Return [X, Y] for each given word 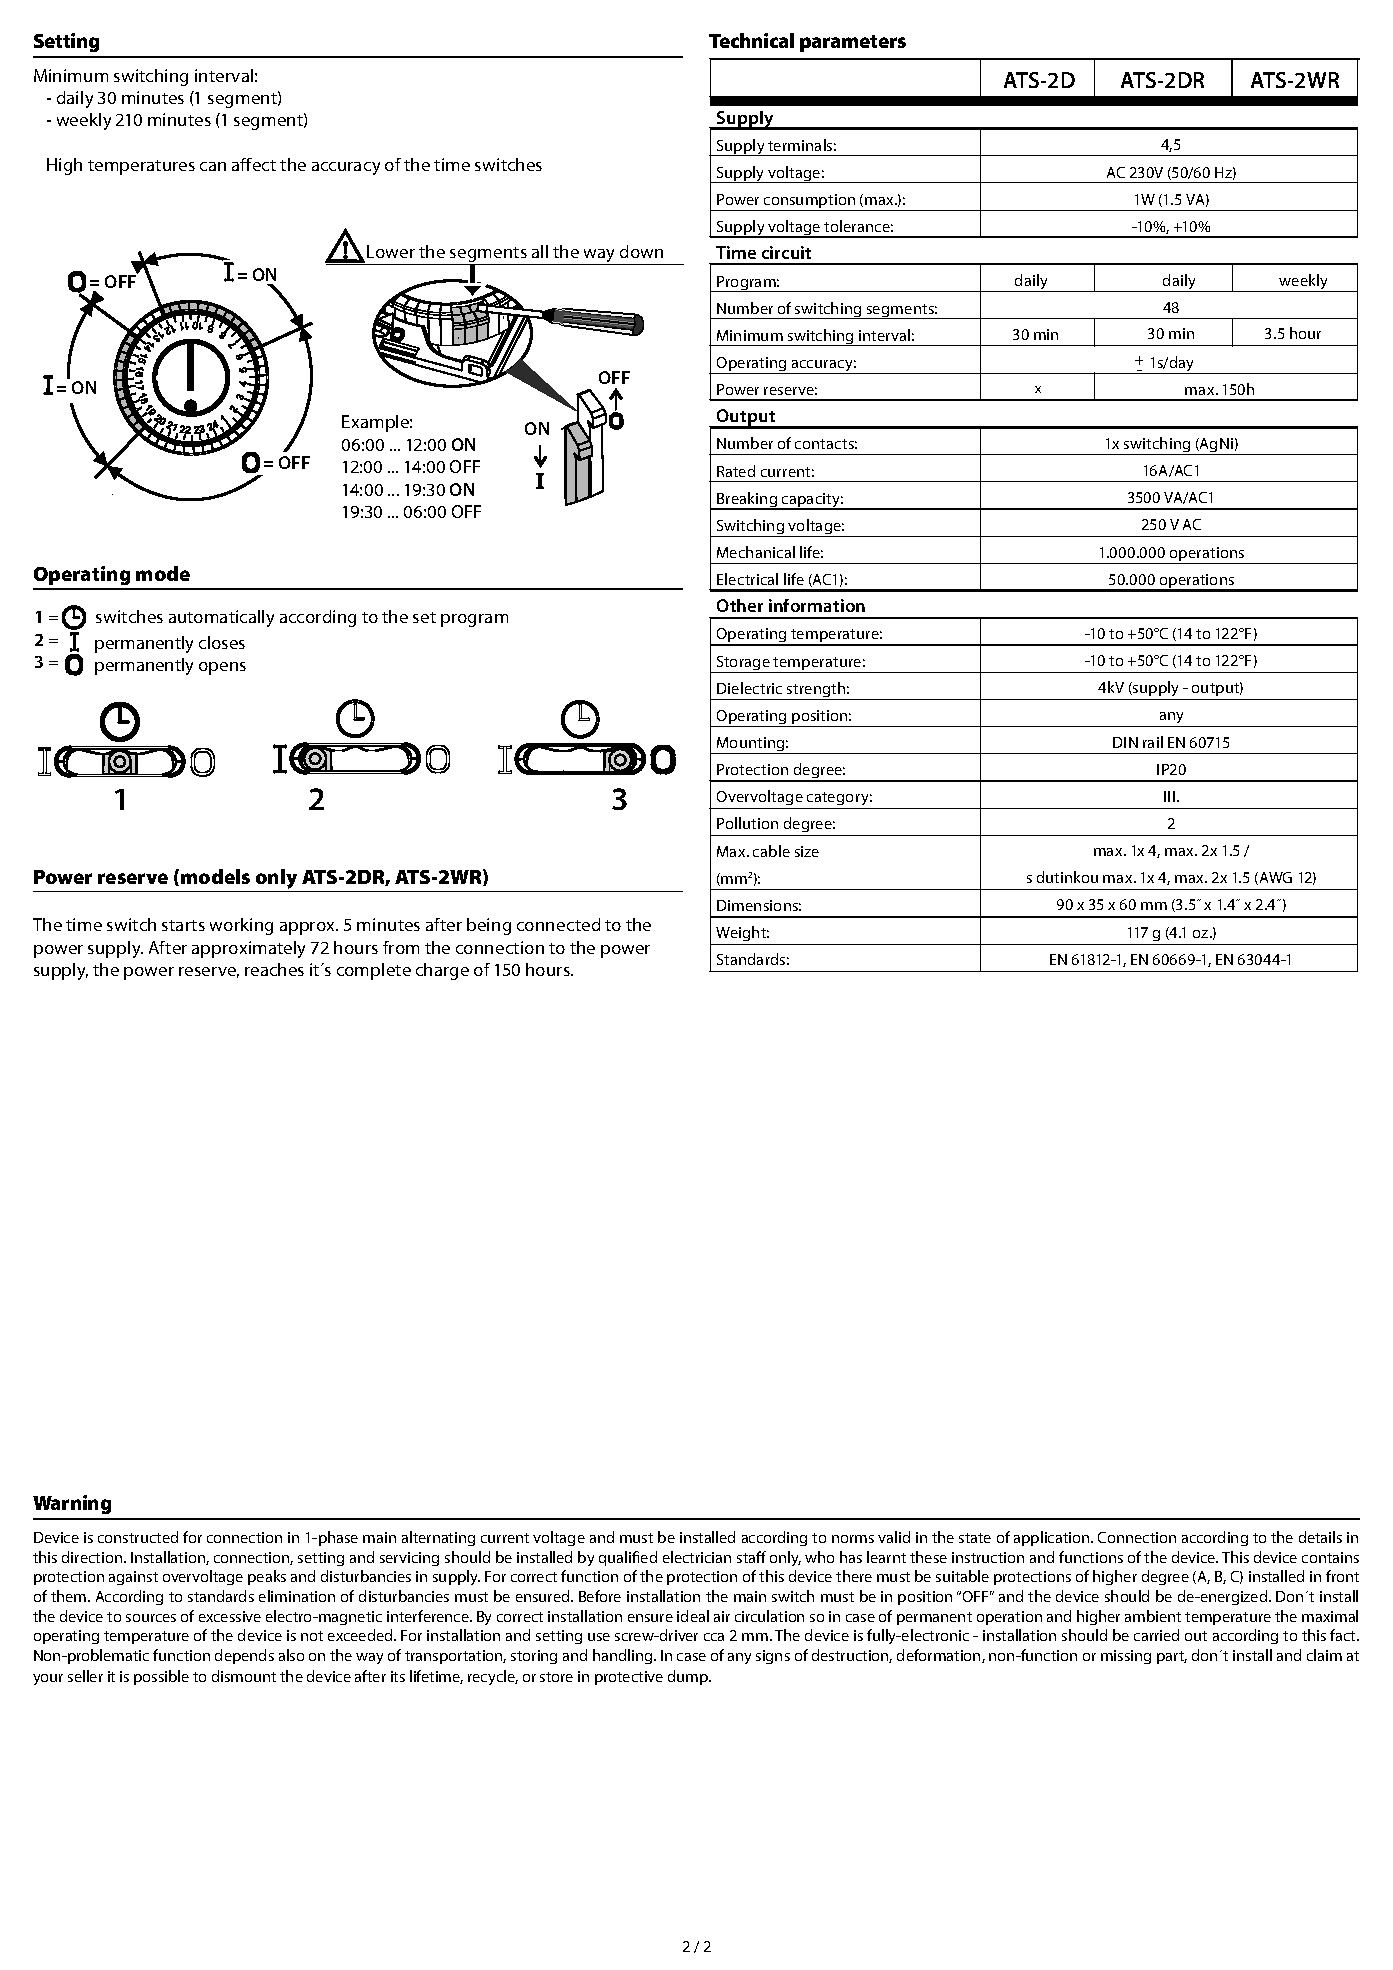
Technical [751, 40]
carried [1156, 1635]
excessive [230, 1616]
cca [714, 1637]
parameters [853, 43]
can [213, 166]
